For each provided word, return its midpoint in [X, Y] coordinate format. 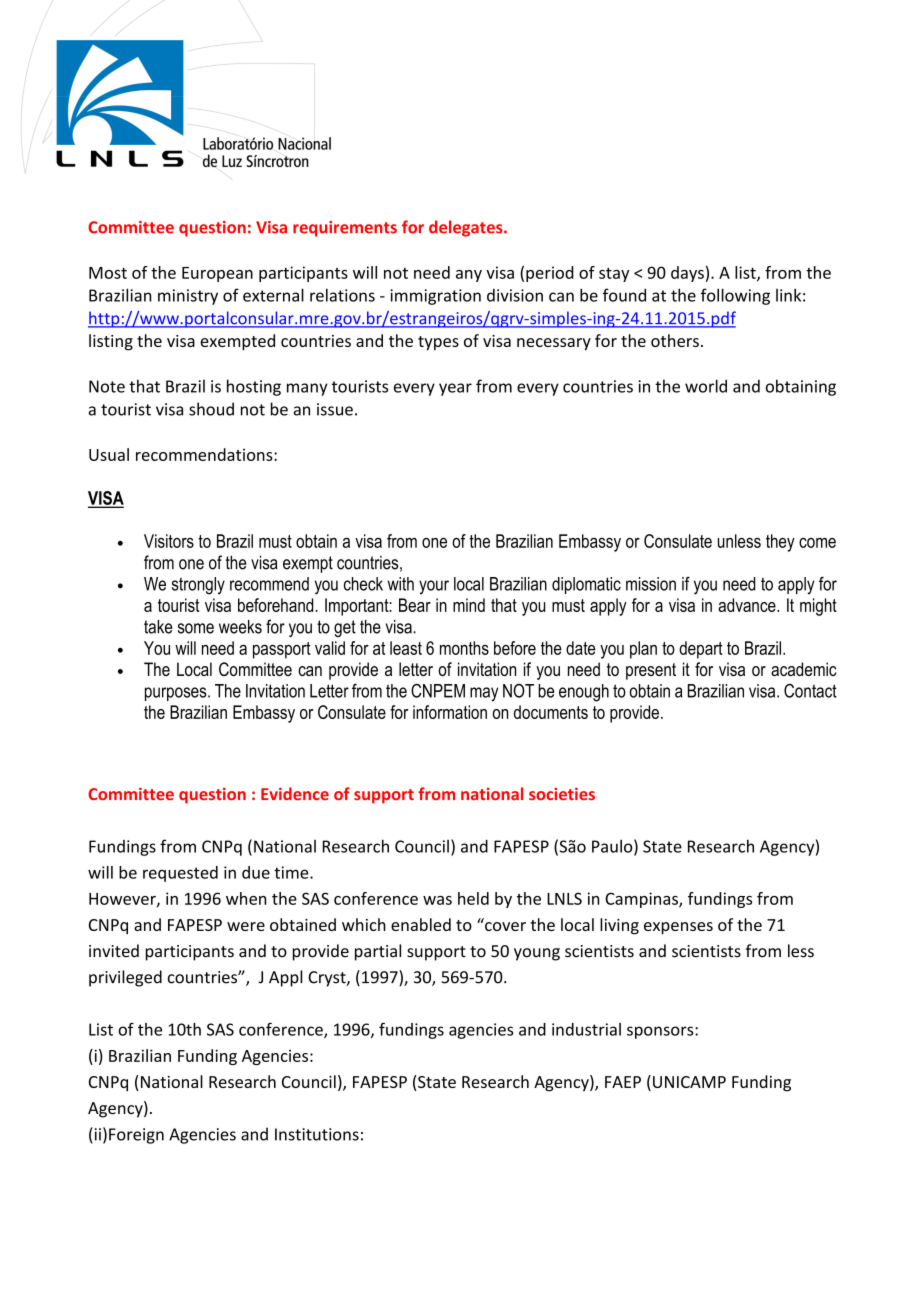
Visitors [169, 541]
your [434, 587]
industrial [586, 1029]
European [217, 274]
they [780, 543]
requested [180, 874]
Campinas [642, 900]
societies [562, 794]
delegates [467, 228]
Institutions [317, 1134]
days [687, 274]
